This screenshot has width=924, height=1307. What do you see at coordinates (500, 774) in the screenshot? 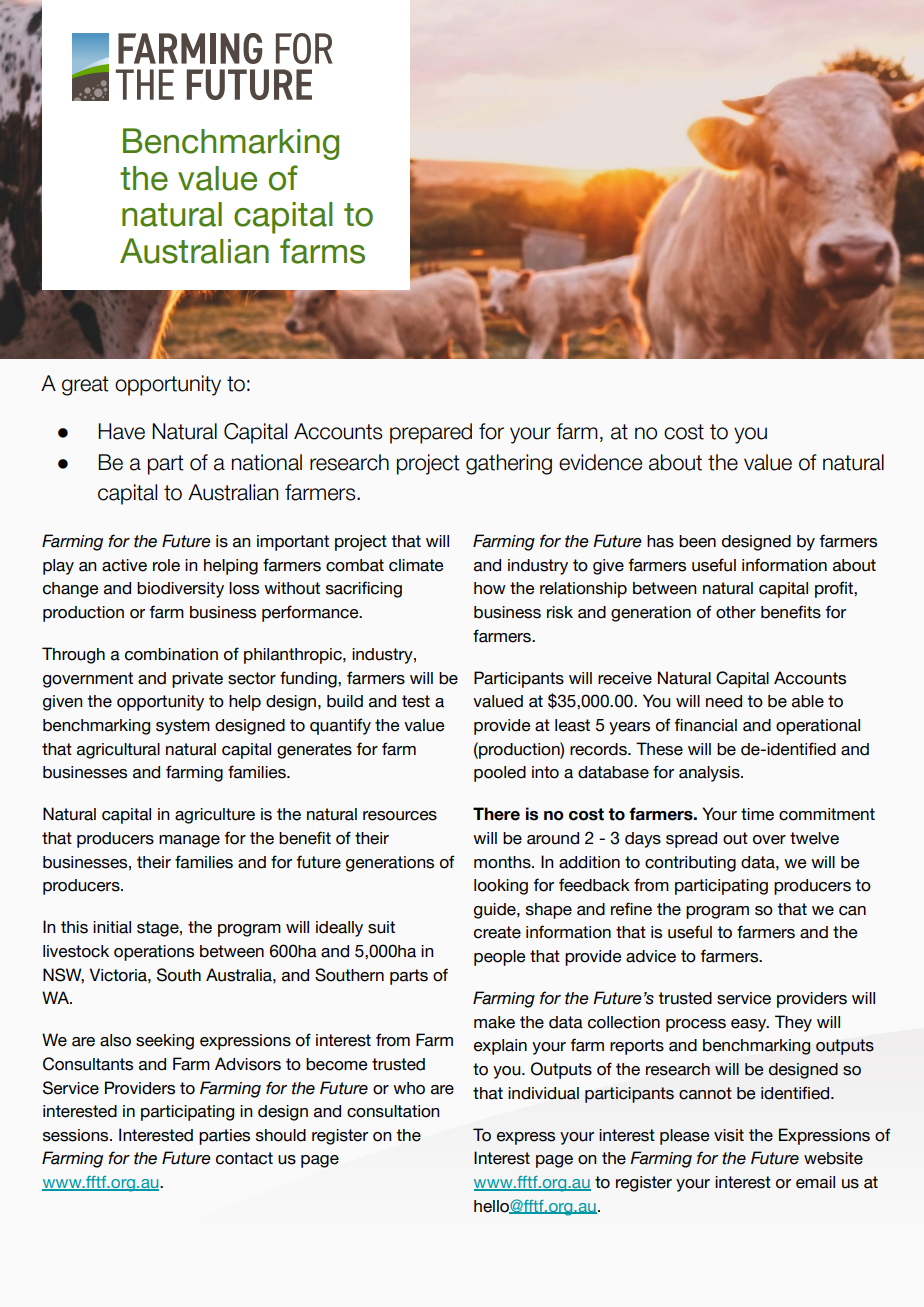
I see `pooled` at bounding box center [500, 774].
